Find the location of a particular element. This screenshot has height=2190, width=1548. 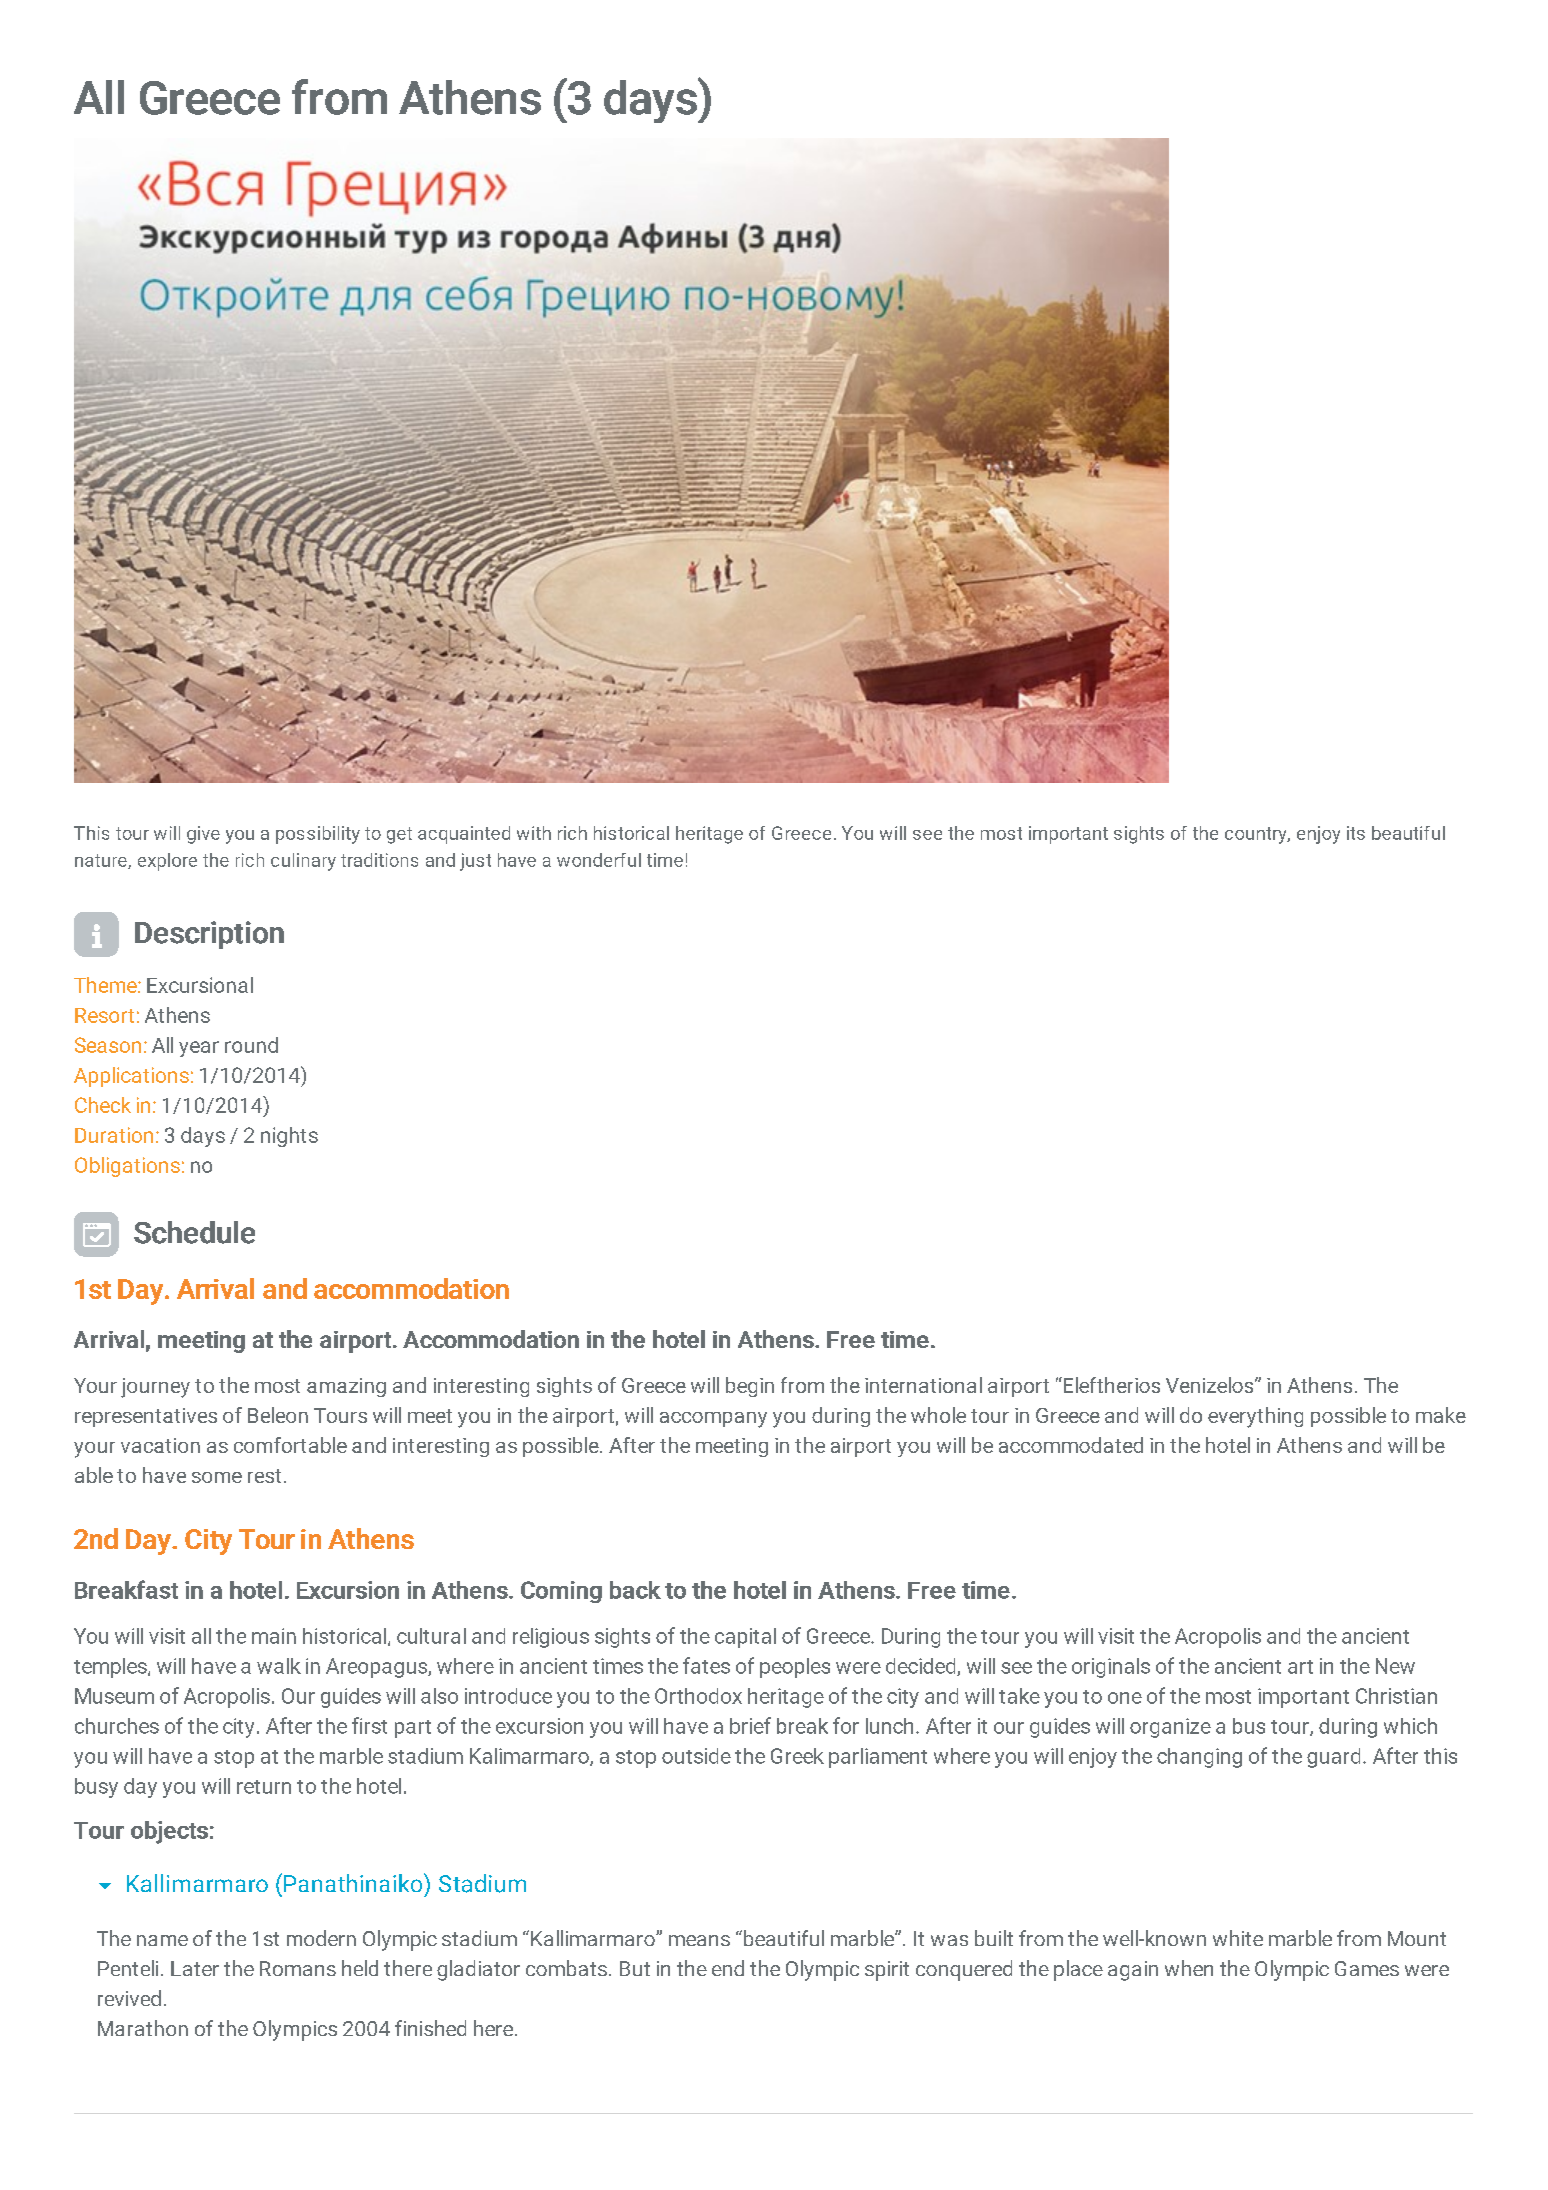

vacation is located at coordinates (160, 1445).
